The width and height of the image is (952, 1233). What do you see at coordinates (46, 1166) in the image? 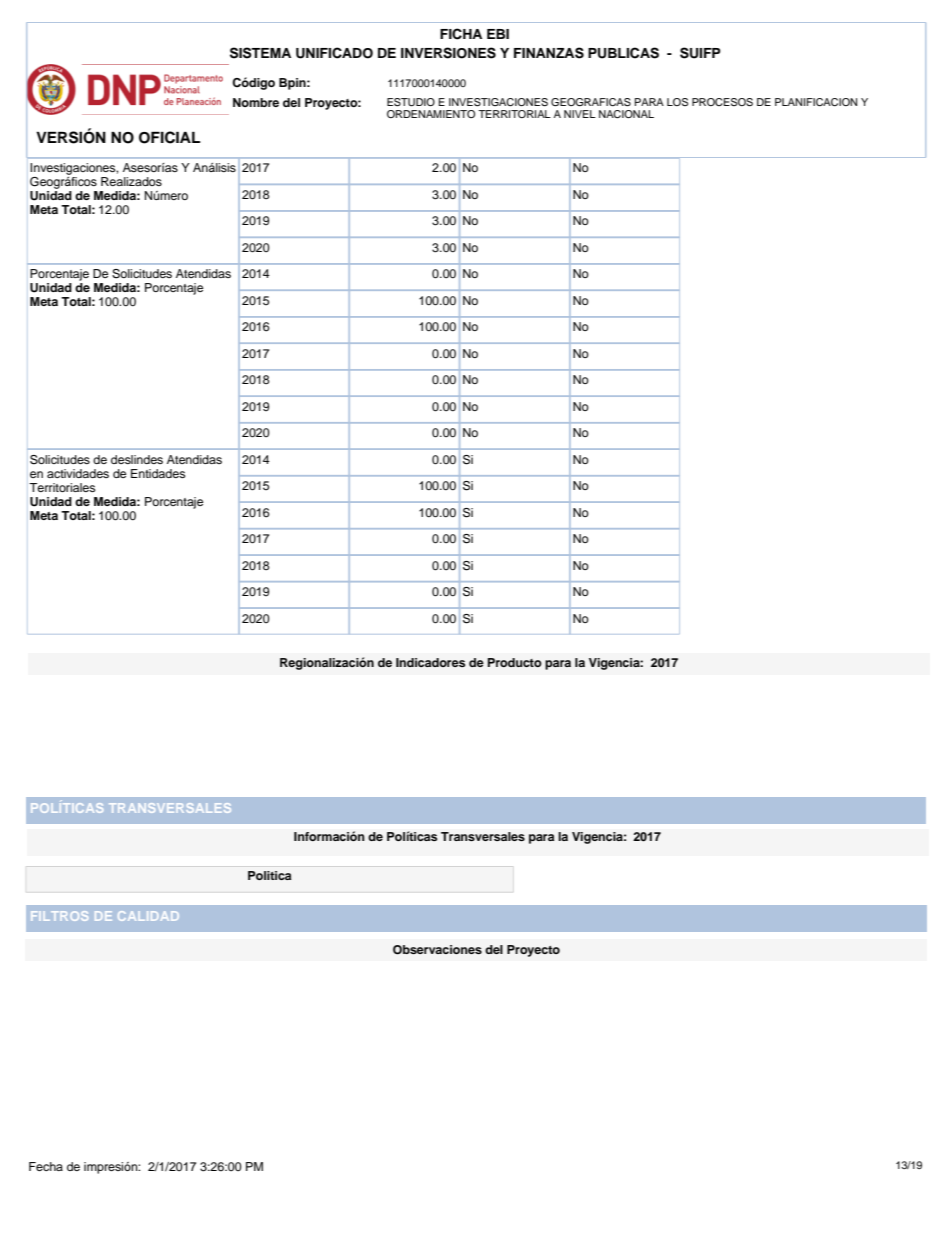
I see `Fecha` at bounding box center [46, 1166].
